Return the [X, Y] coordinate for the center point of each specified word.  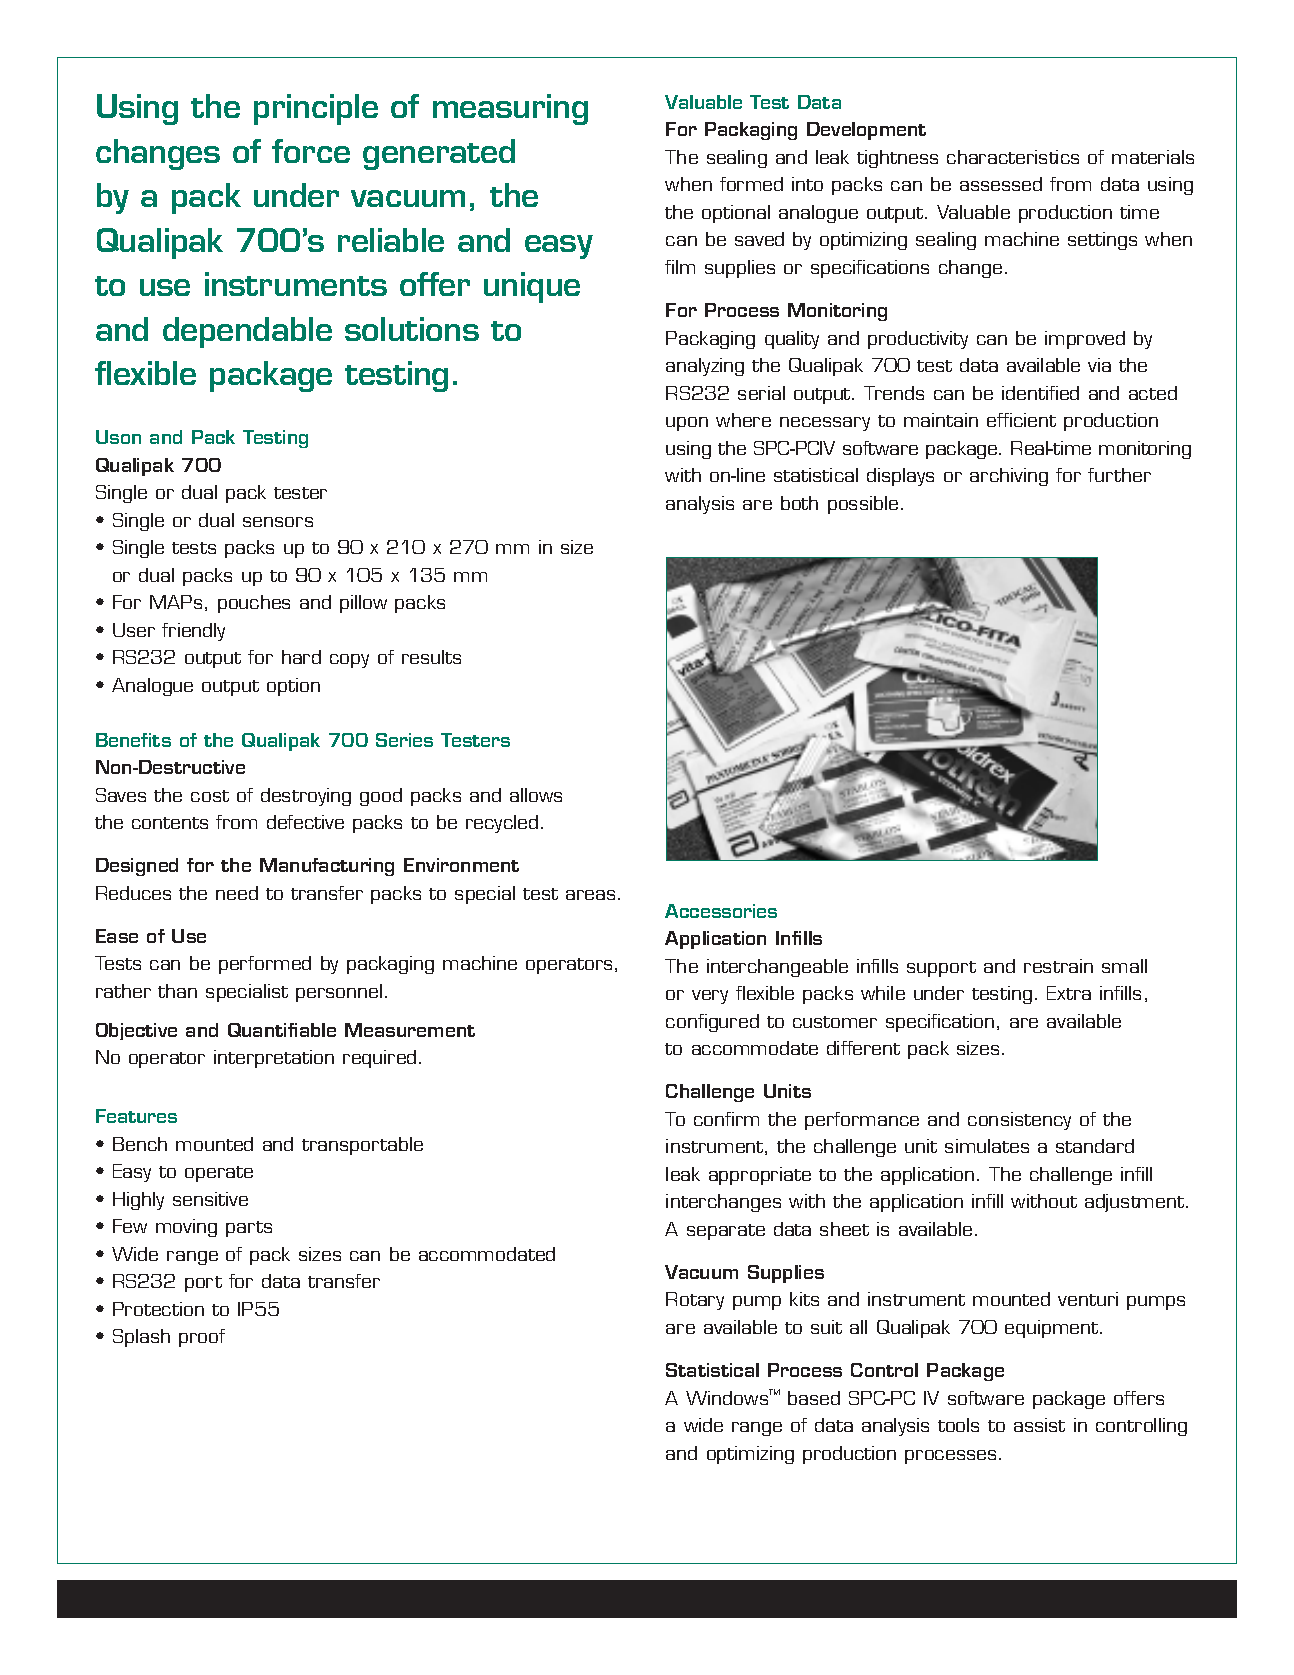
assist [1039, 1425]
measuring [510, 109]
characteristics [1013, 157]
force [311, 151]
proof [202, 1338]
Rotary [695, 1301]
